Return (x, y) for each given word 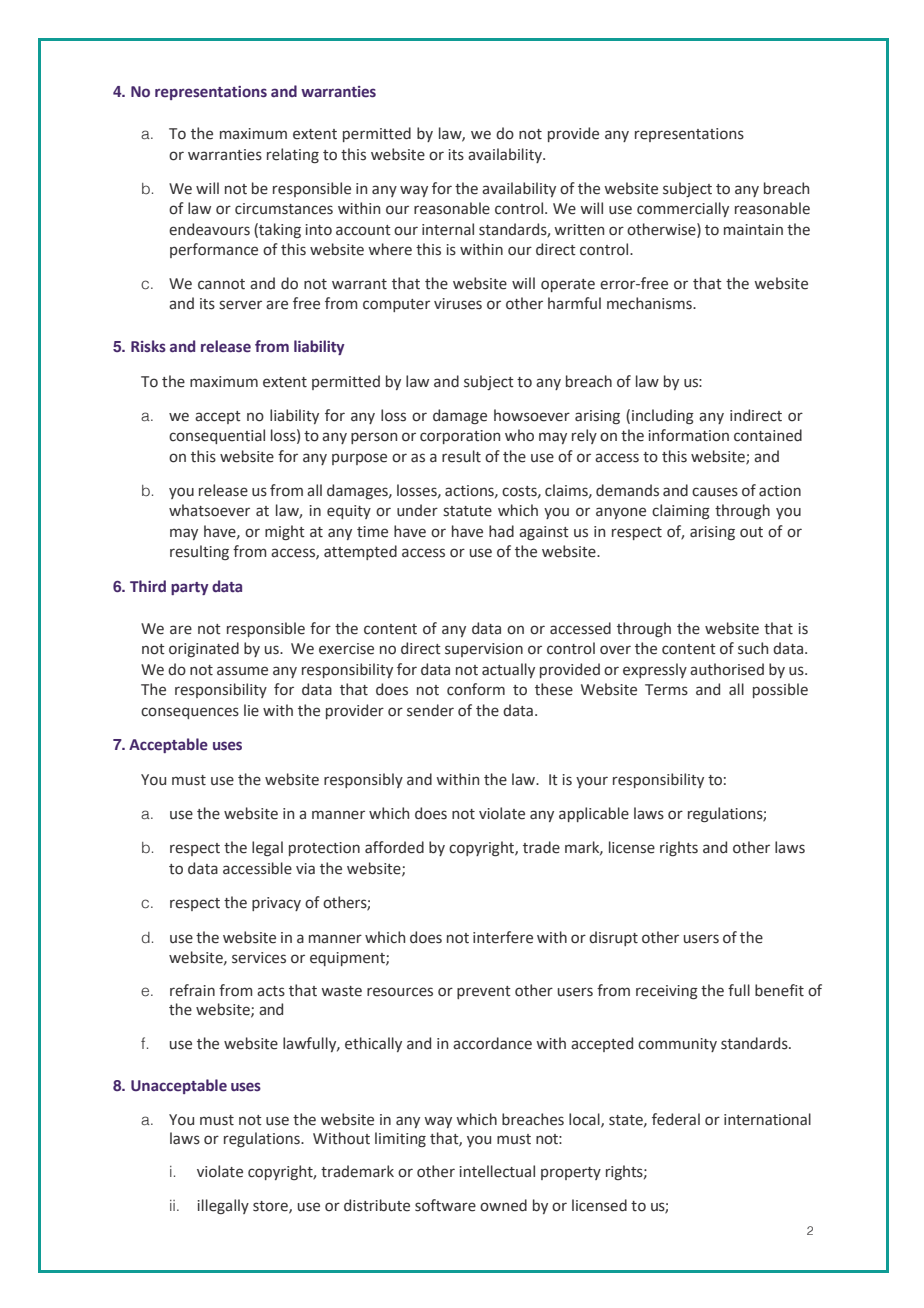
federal (676, 1119)
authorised (727, 669)
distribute (377, 1205)
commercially (683, 209)
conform (476, 689)
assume (242, 671)
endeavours (209, 229)
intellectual (497, 1171)
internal (448, 229)
